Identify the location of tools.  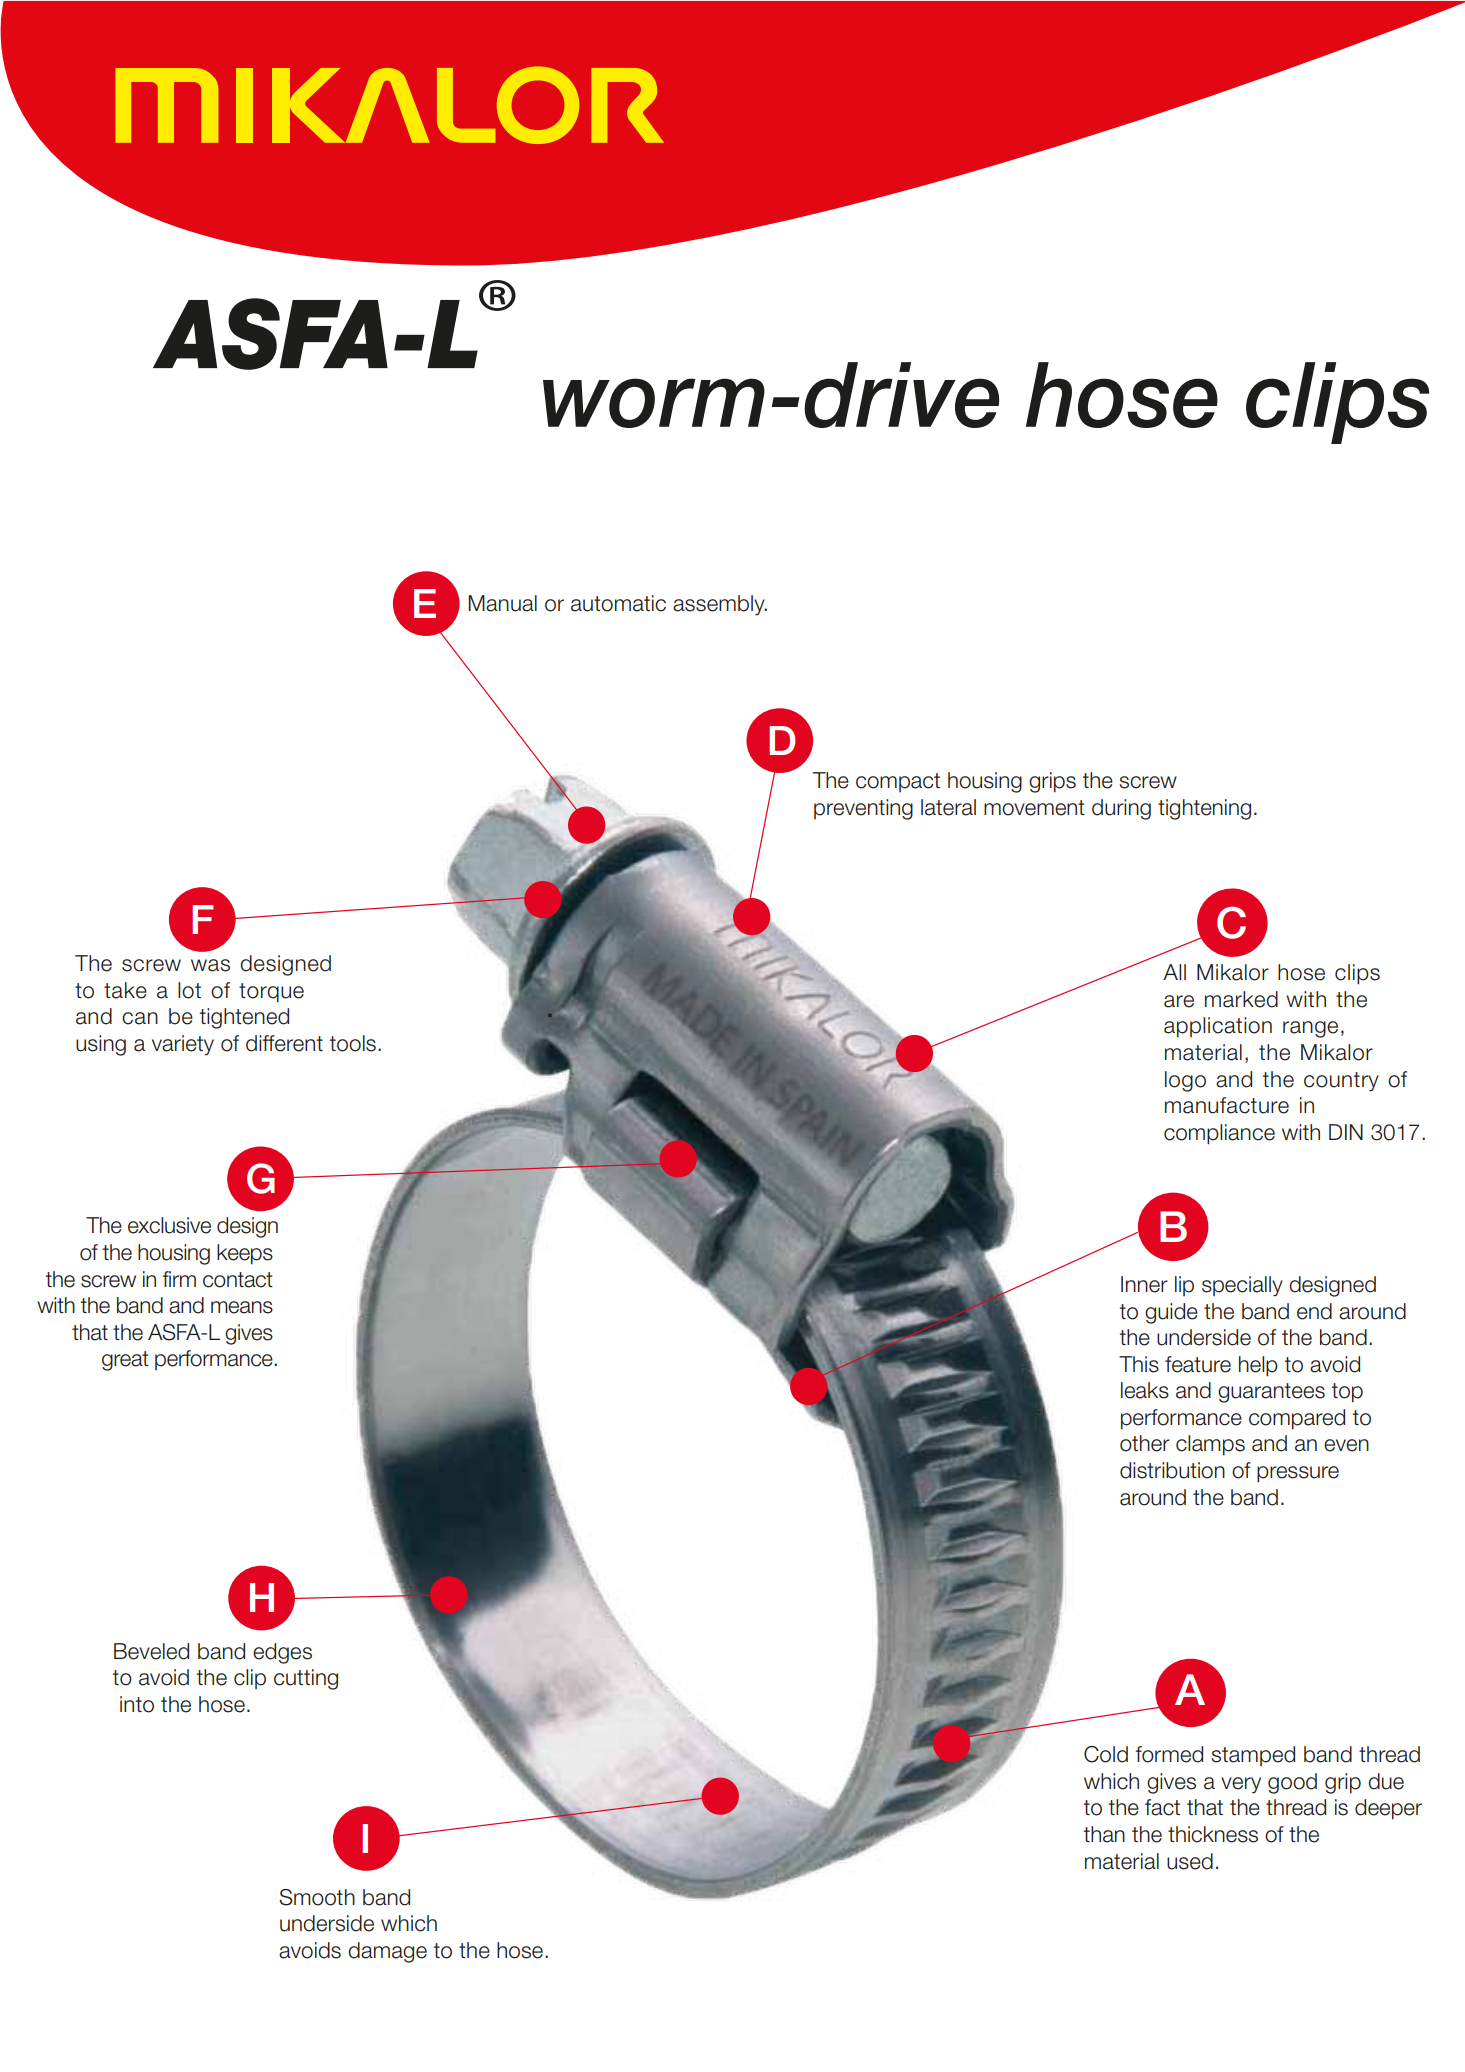
(353, 1043).
